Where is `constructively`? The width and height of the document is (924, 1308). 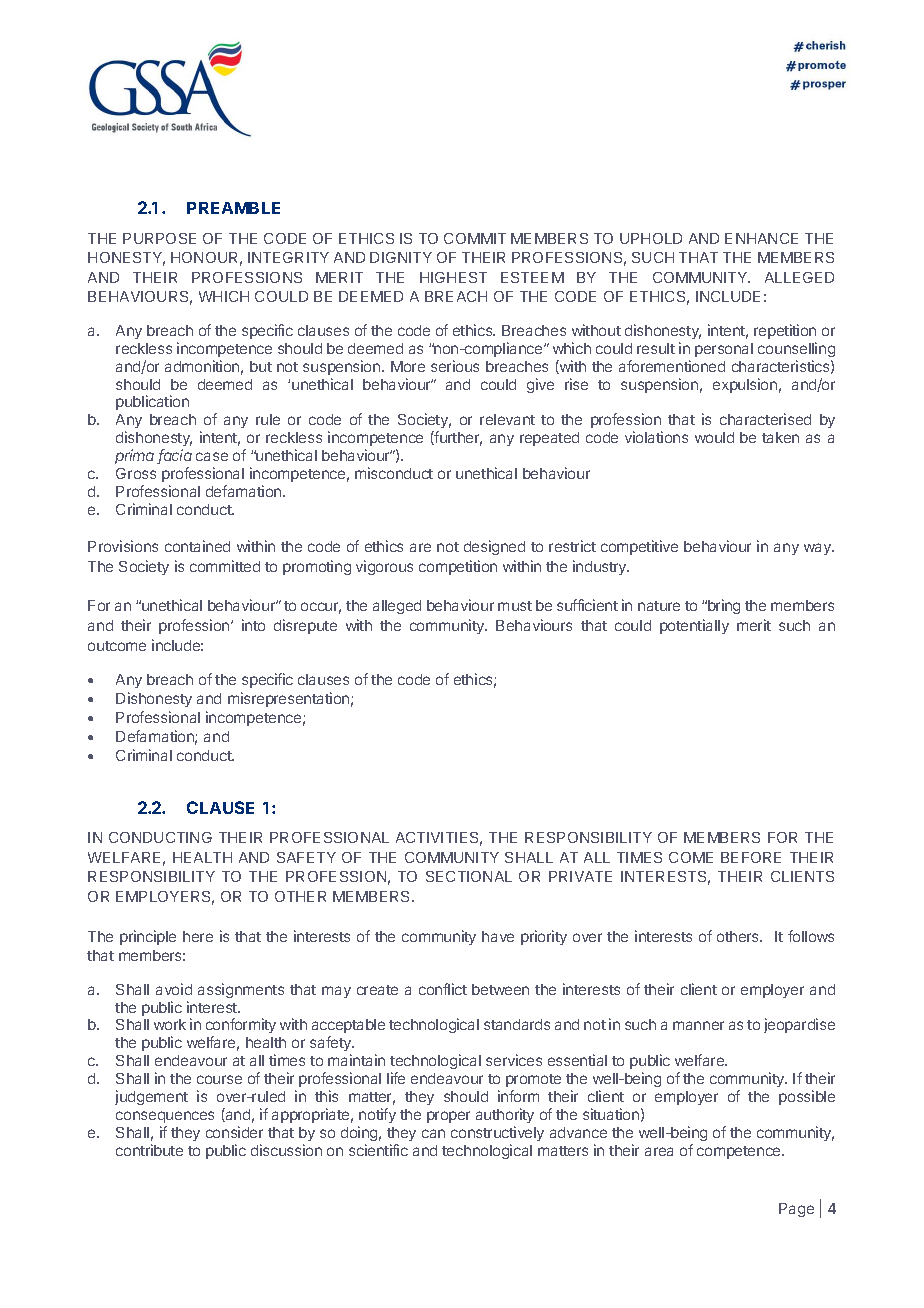 constructively is located at coordinates (497, 1133).
